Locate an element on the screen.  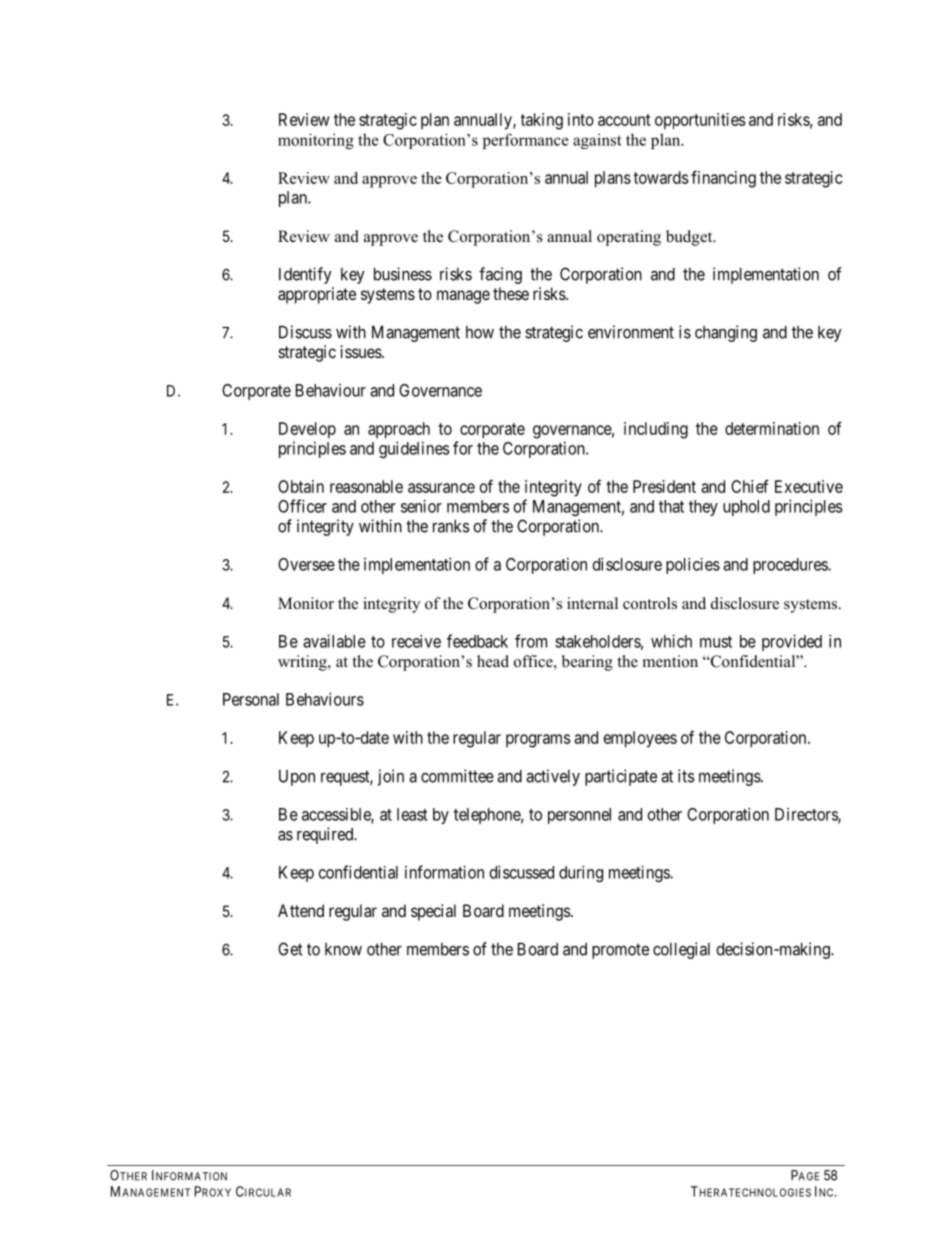
writing is located at coordinates (303, 663).
